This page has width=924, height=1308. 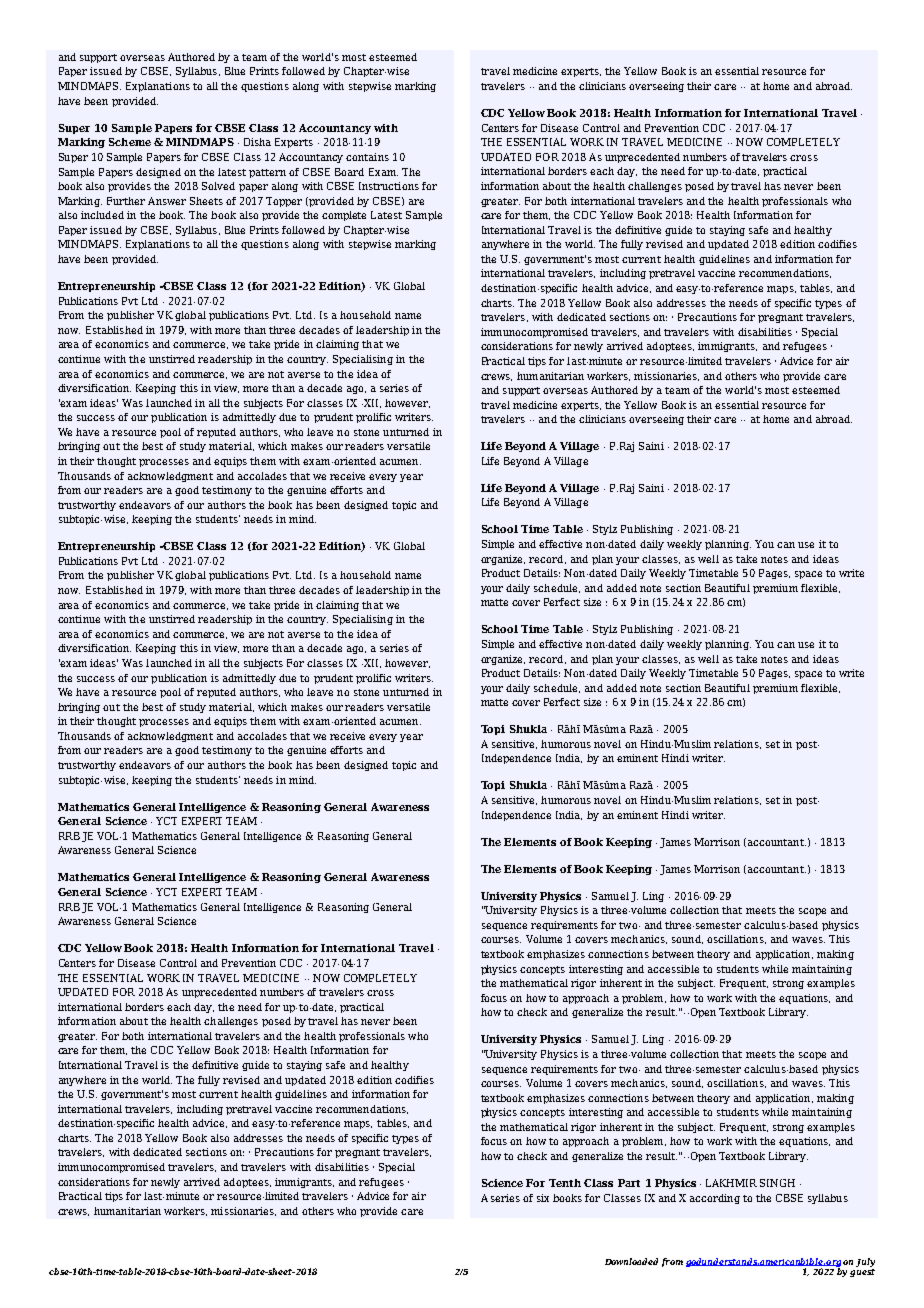 What do you see at coordinates (543, 1198) in the page?
I see `six` at bounding box center [543, 1198].
